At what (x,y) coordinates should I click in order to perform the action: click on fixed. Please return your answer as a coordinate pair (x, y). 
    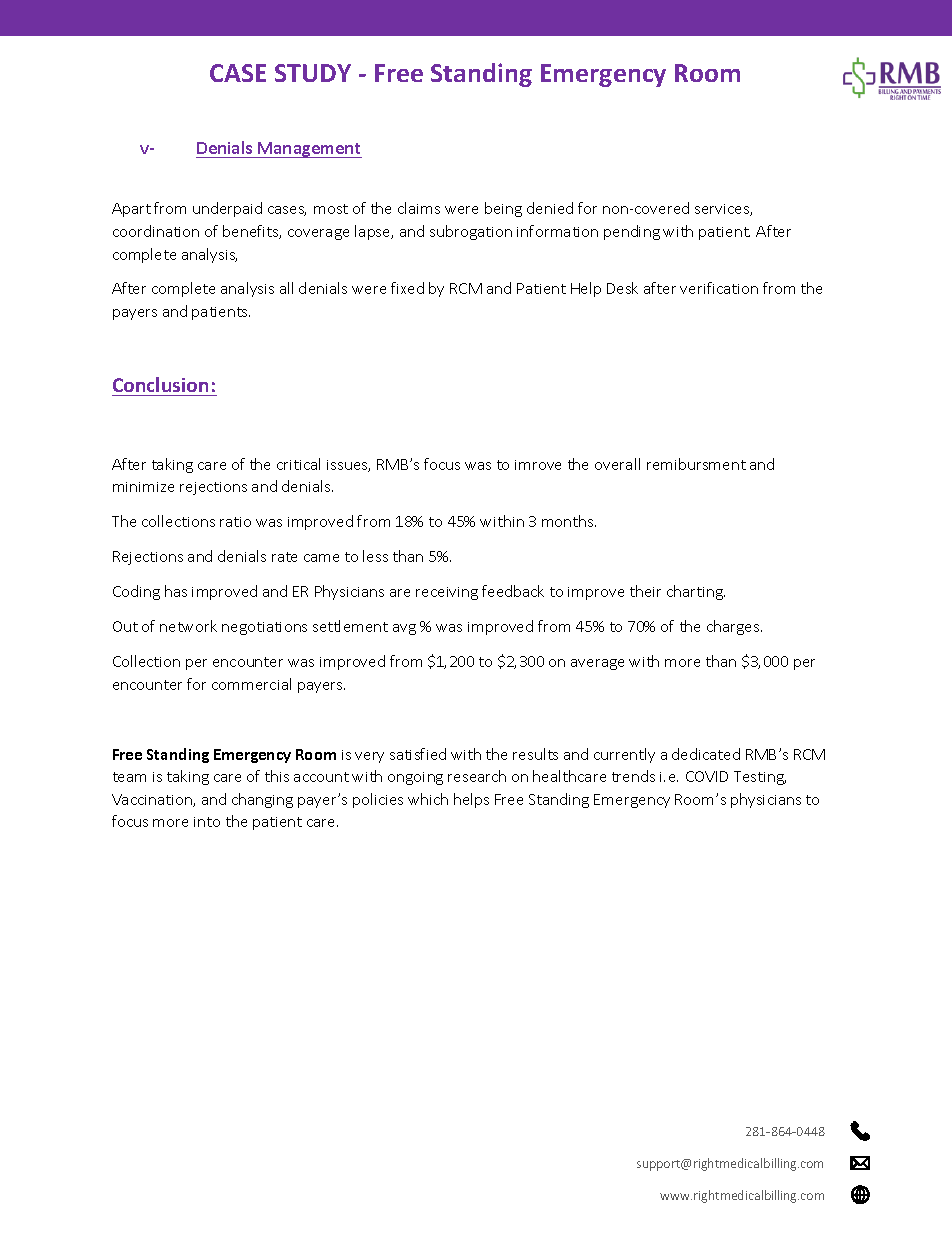
    Looking at the image, I should click on (407, 288).
